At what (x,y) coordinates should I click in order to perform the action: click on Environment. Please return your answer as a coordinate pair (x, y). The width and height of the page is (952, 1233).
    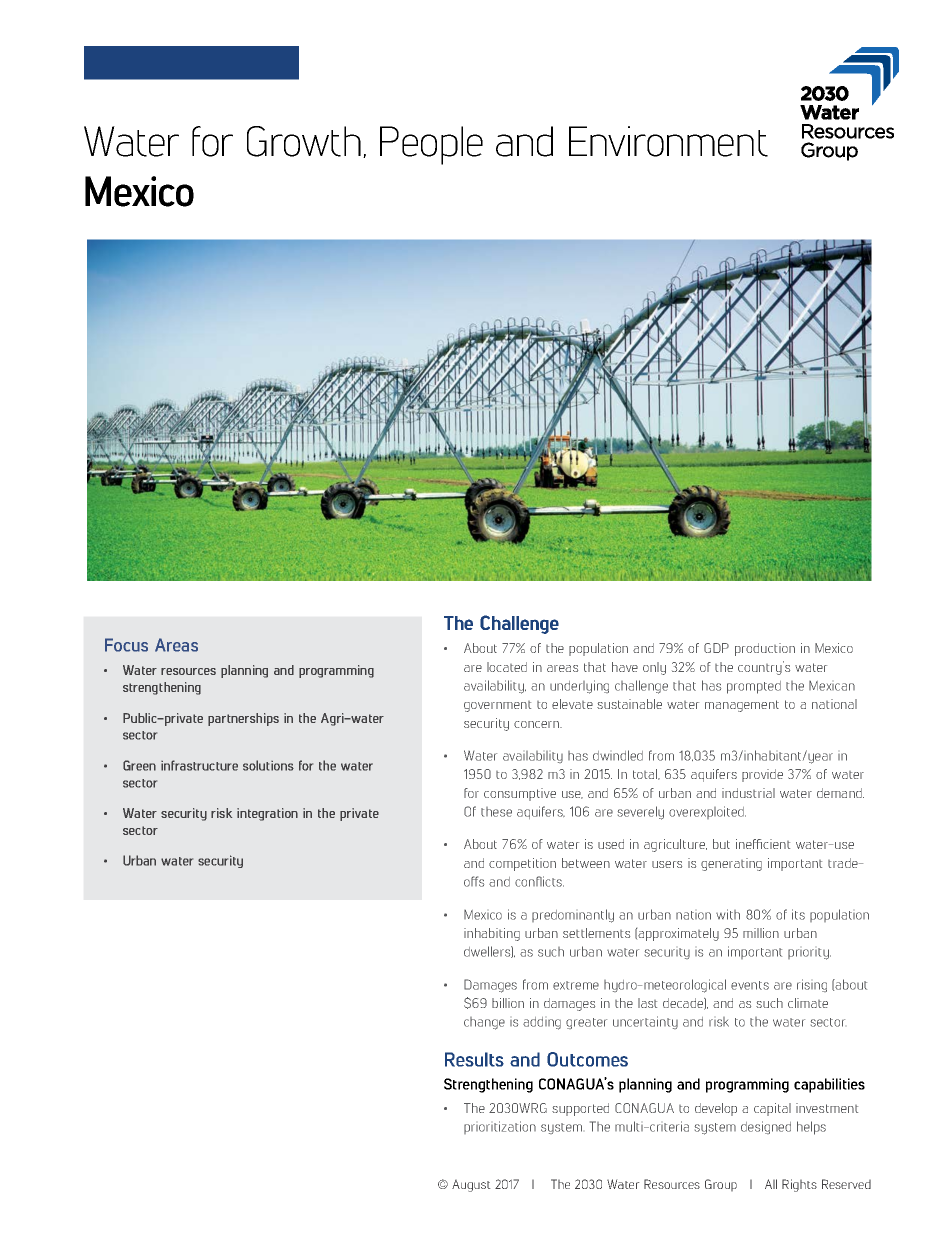
    Looking at the image, I should click on (668, 141).
